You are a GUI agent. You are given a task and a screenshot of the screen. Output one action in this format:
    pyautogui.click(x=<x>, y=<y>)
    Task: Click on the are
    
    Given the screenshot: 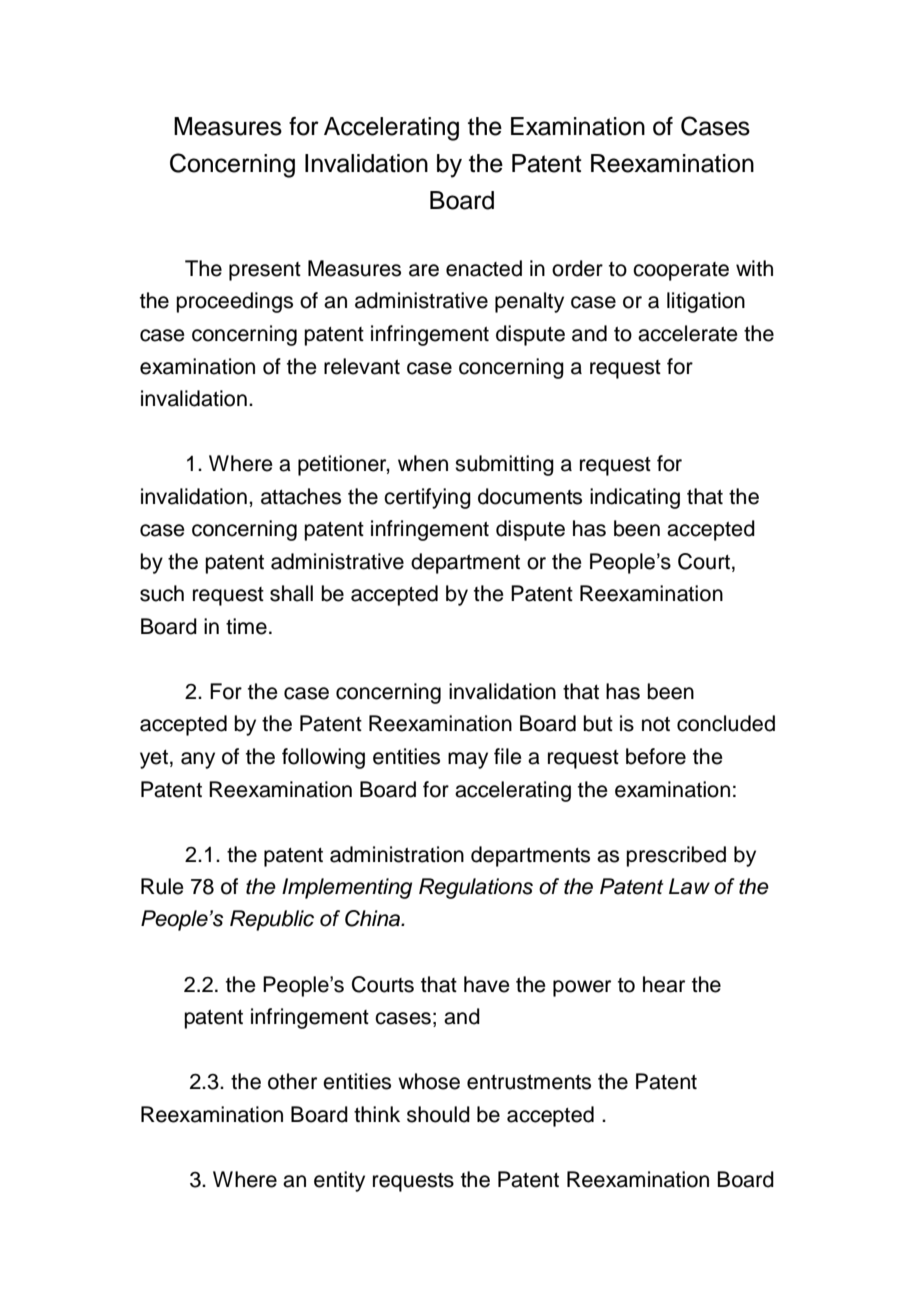 What is the action you would take?
    pyautogui.click(x=424, y=270)
